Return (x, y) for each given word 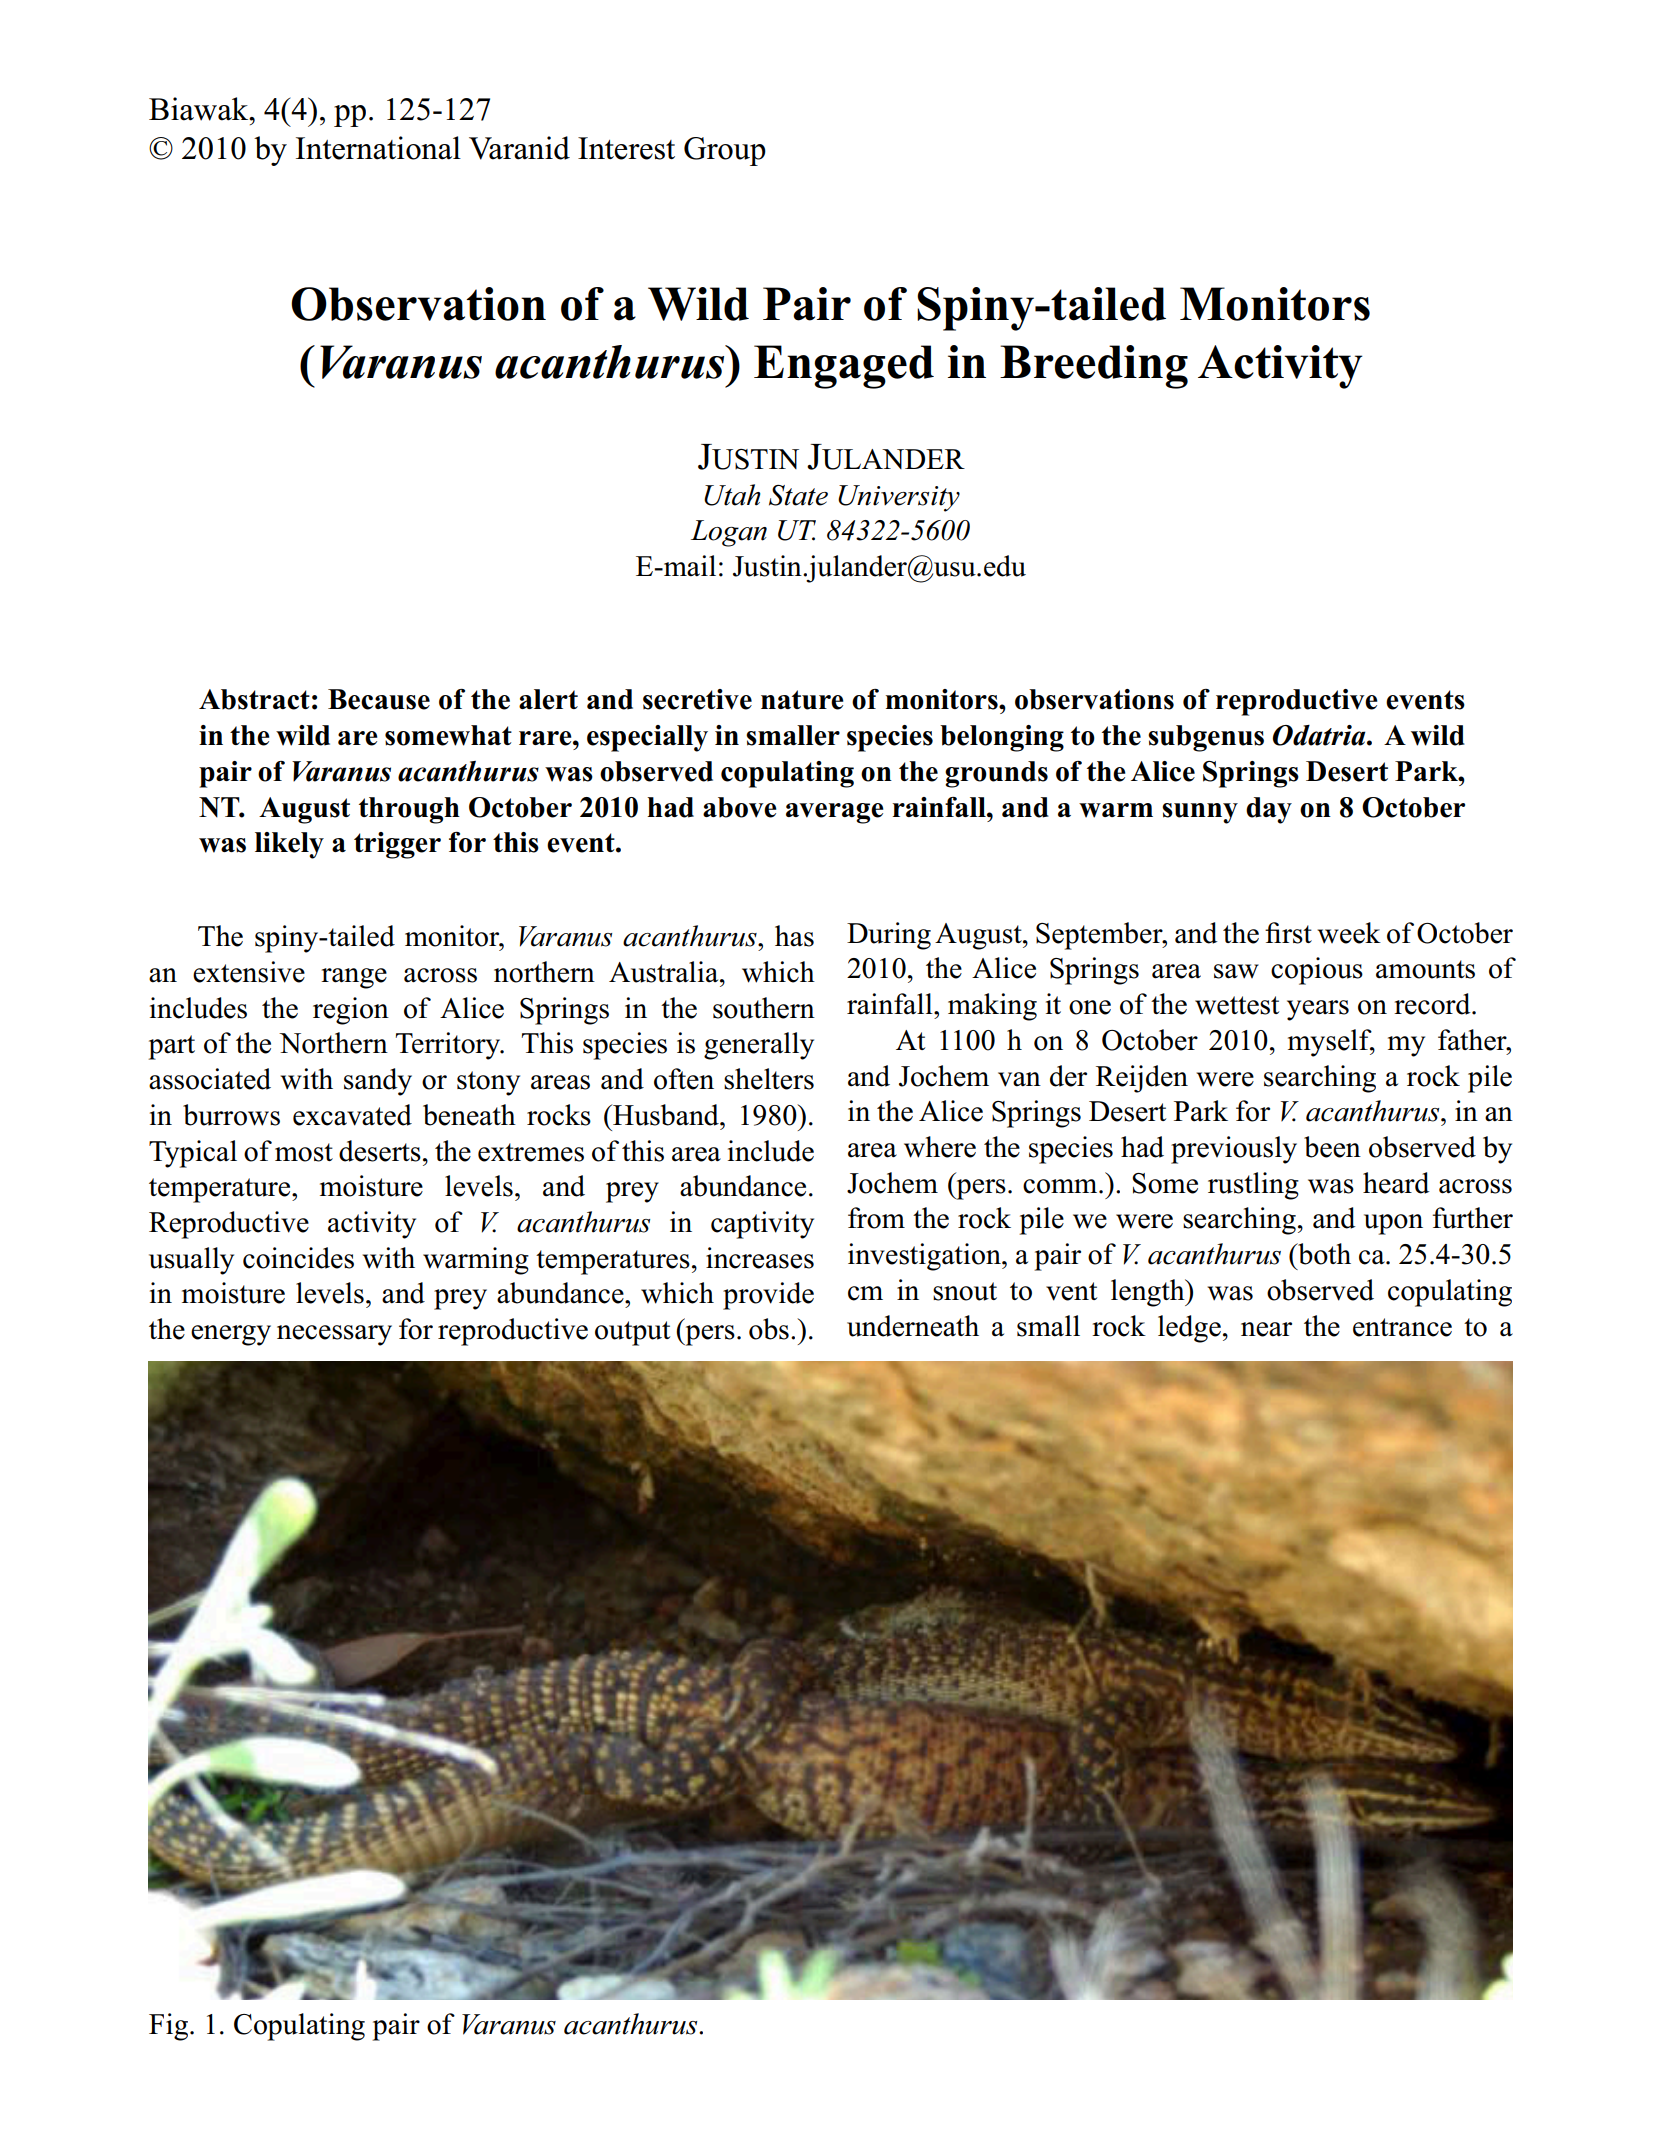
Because (379, 699)
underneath (913, 1326)
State (798, 495)
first (1288, 933)
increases (760, 1258)
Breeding (1094, 367)
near (1266, 1329)
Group (725, 151)
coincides (298, 1258)
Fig (168, 2027)
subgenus (1206, 738)
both (1323, 1254)
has (794, 936)
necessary (334, 1335)
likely (289, 845)
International (378, 148)
